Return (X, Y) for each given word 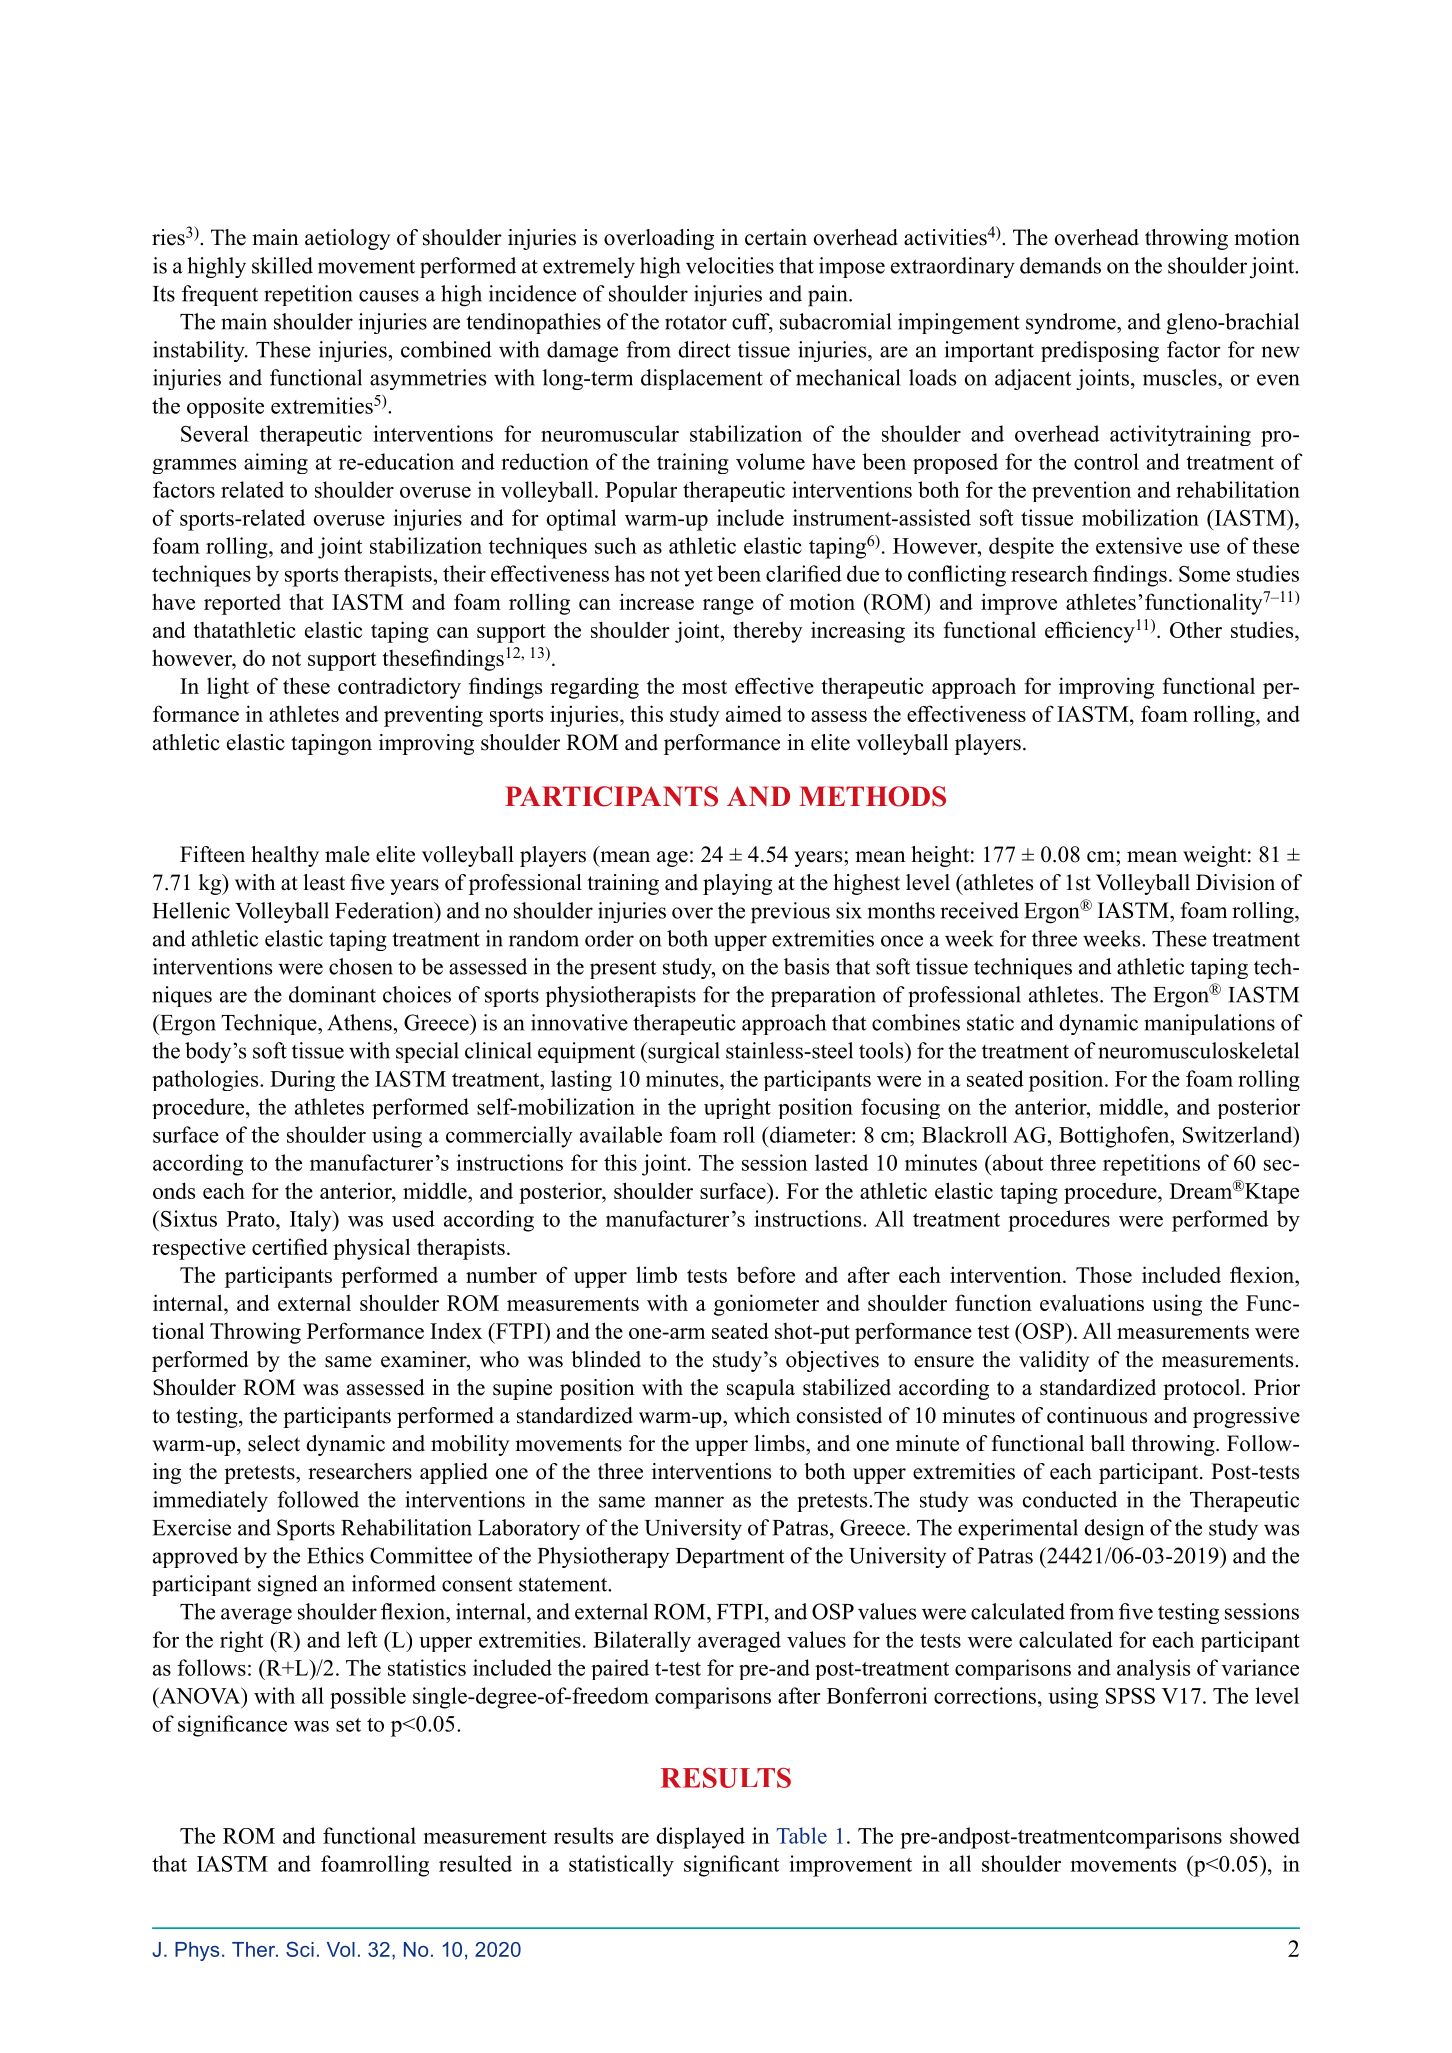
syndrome (1072, 323)
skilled (282, 265)
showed (1265, 1835)
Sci (300, 1949)
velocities (730, 265)
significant (731, 1866)
